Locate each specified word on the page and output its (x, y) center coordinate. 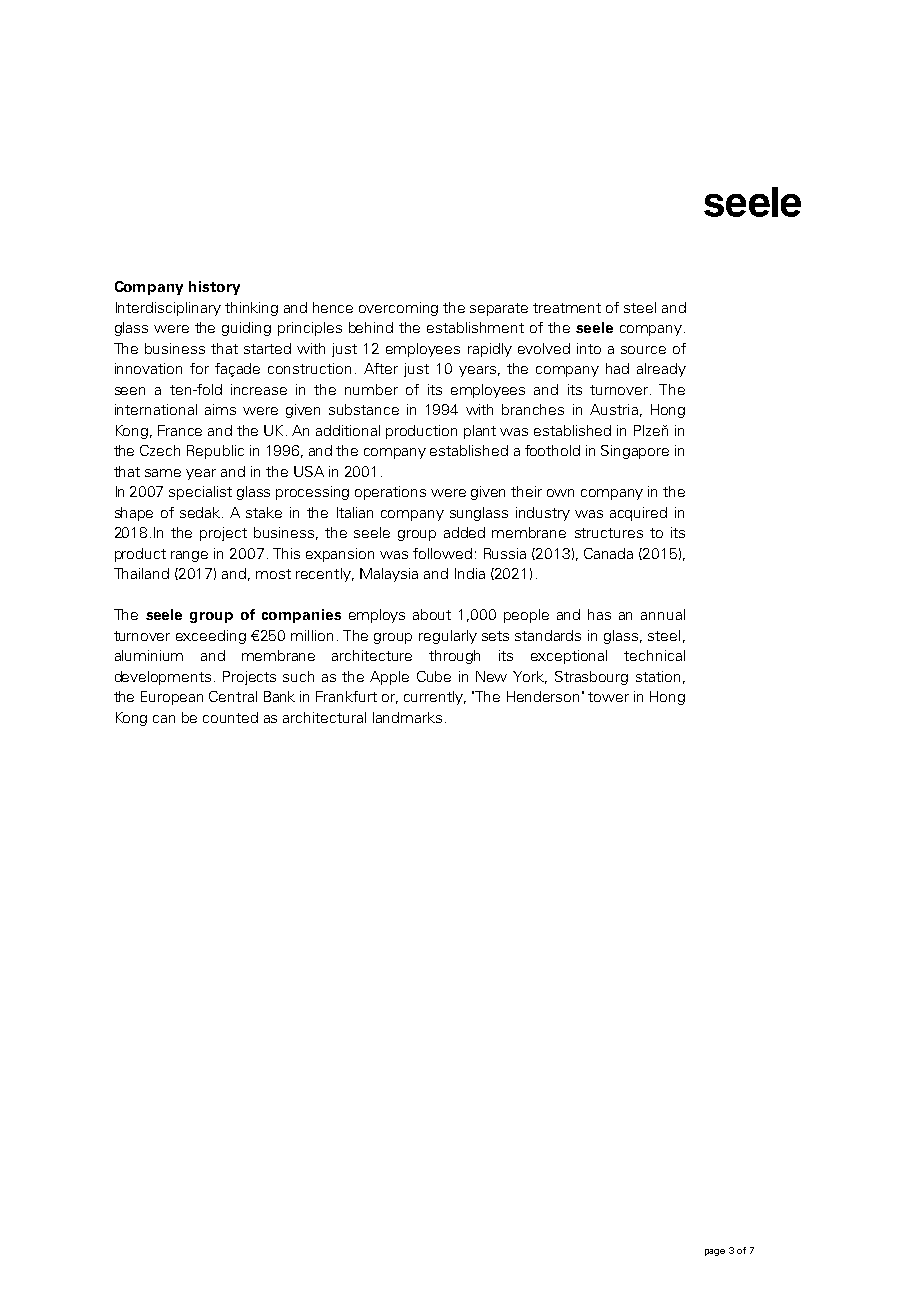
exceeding (211, 637)
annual (663, 614)
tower (608, 697)
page (715, 1252)
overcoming (398, 309)
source (643, 350)
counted (230, 717)
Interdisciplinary (168, 309)
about (432, 614)
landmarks (407, 717)
